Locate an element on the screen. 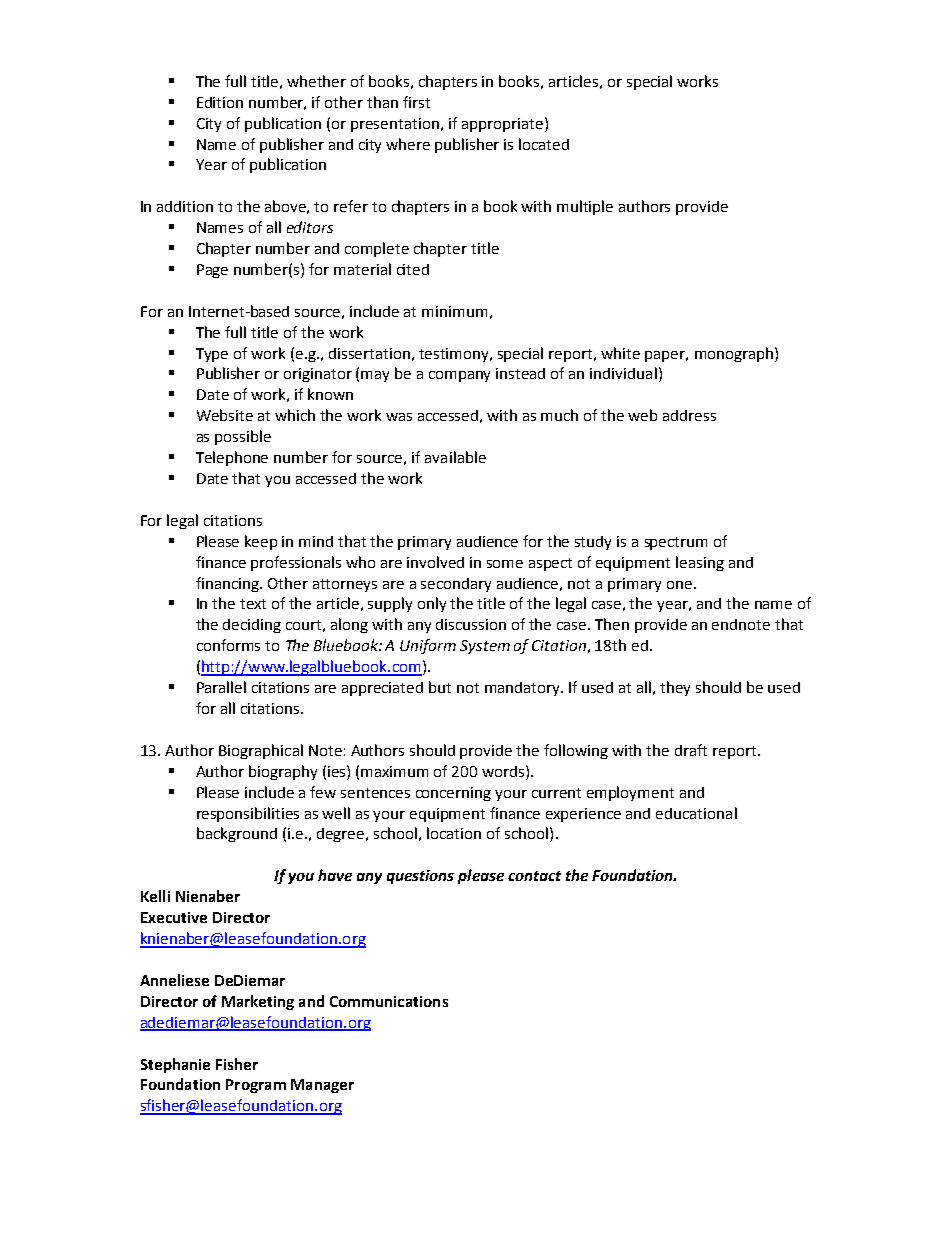 Image resolution: width=952 pixels, height=1233 pixels. contact is located at coordinates (534, 876).
